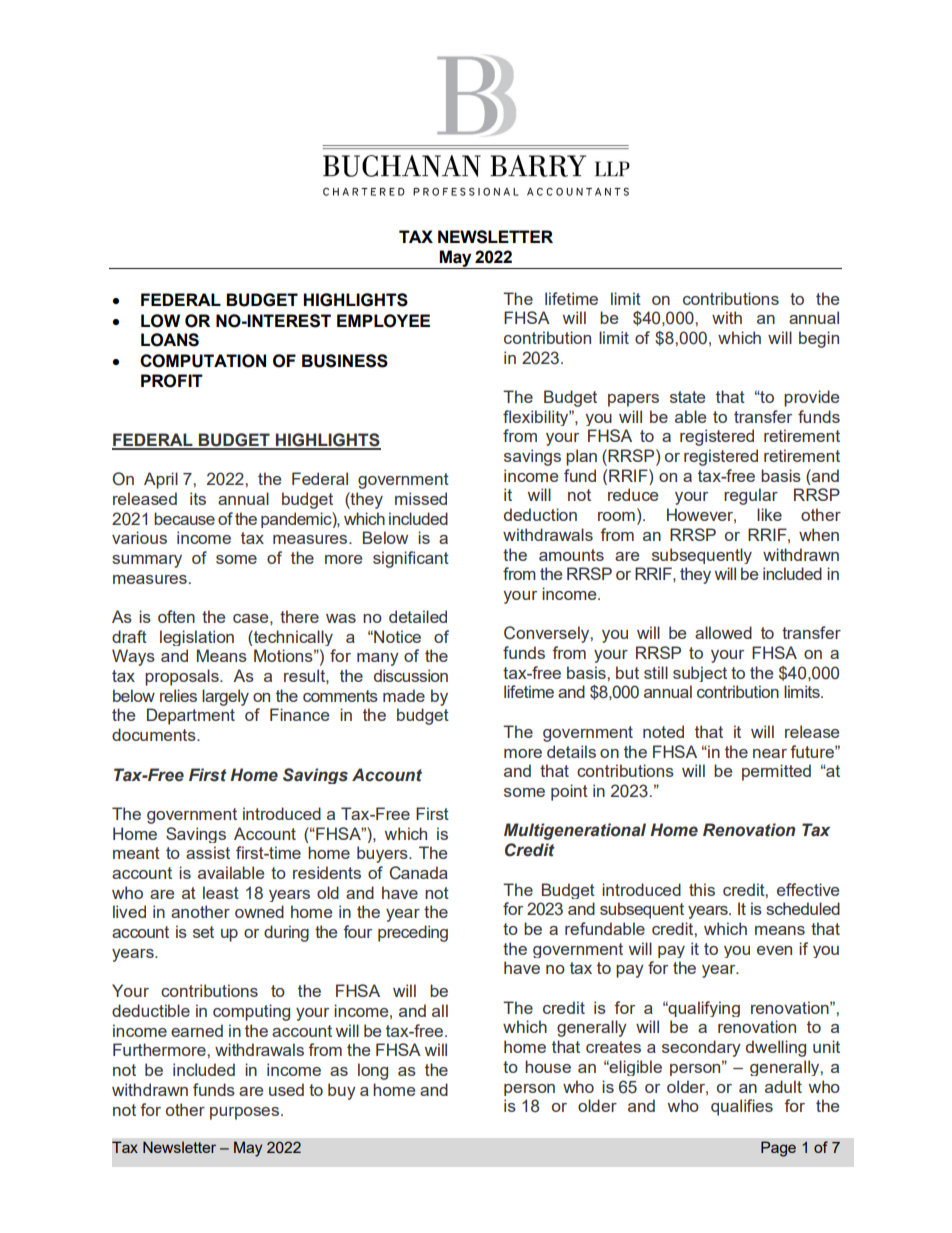 The image size is (952, 1233). I want to click on COMPUTATION, so click(203, 361).
